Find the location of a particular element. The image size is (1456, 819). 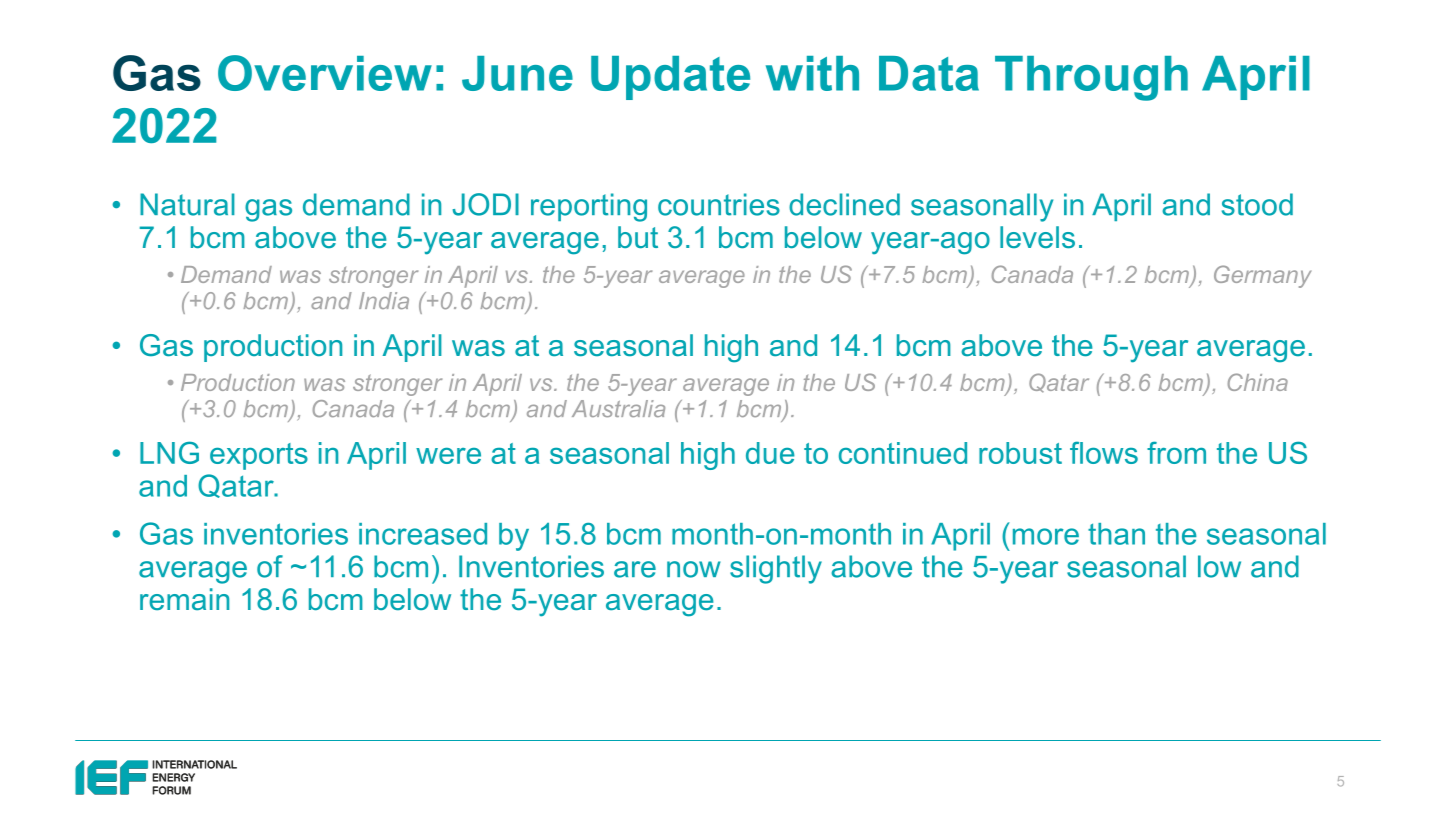

Update is located at coordinates (670, 78).
